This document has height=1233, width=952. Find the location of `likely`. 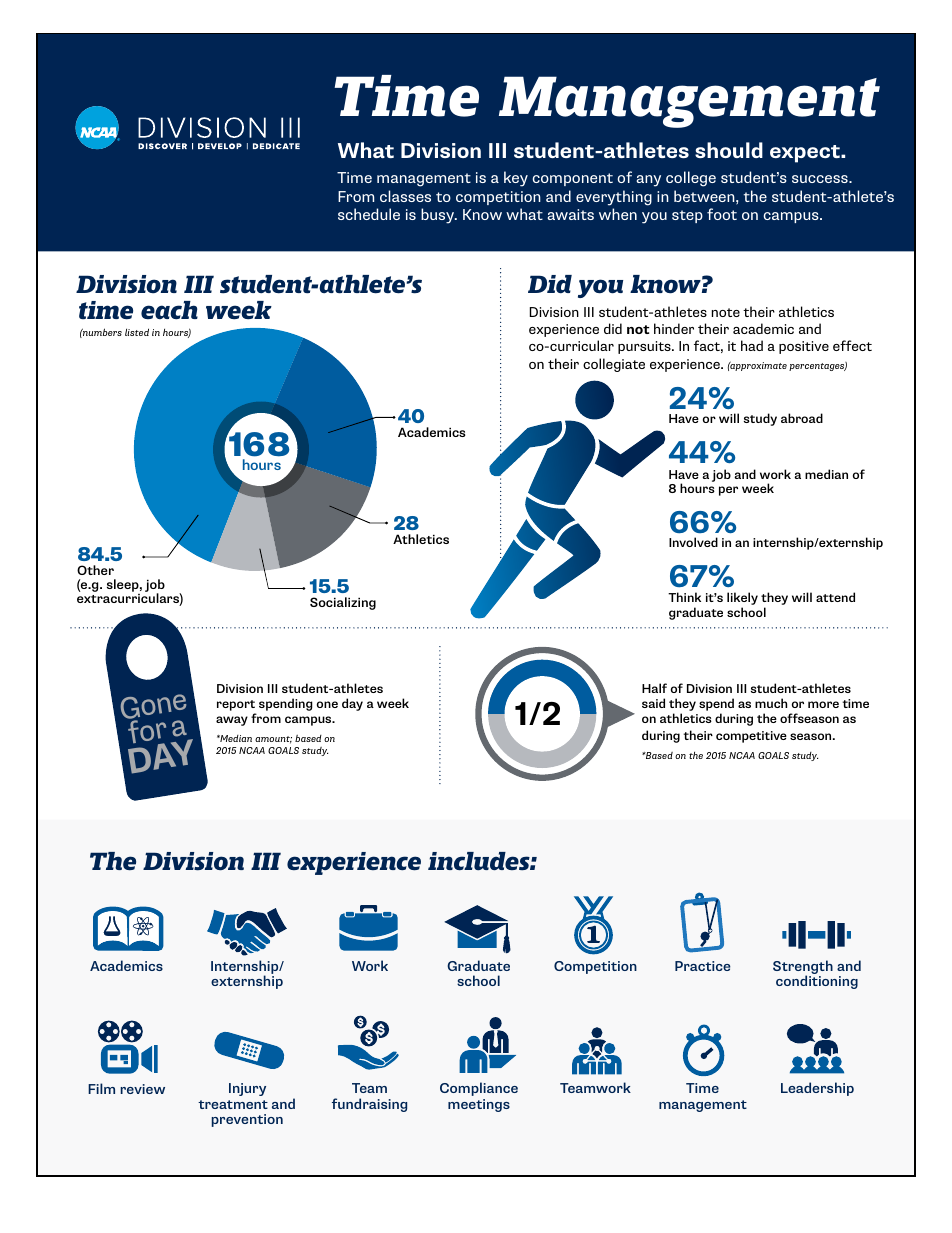

likely is located at coordinates (742, 600).
